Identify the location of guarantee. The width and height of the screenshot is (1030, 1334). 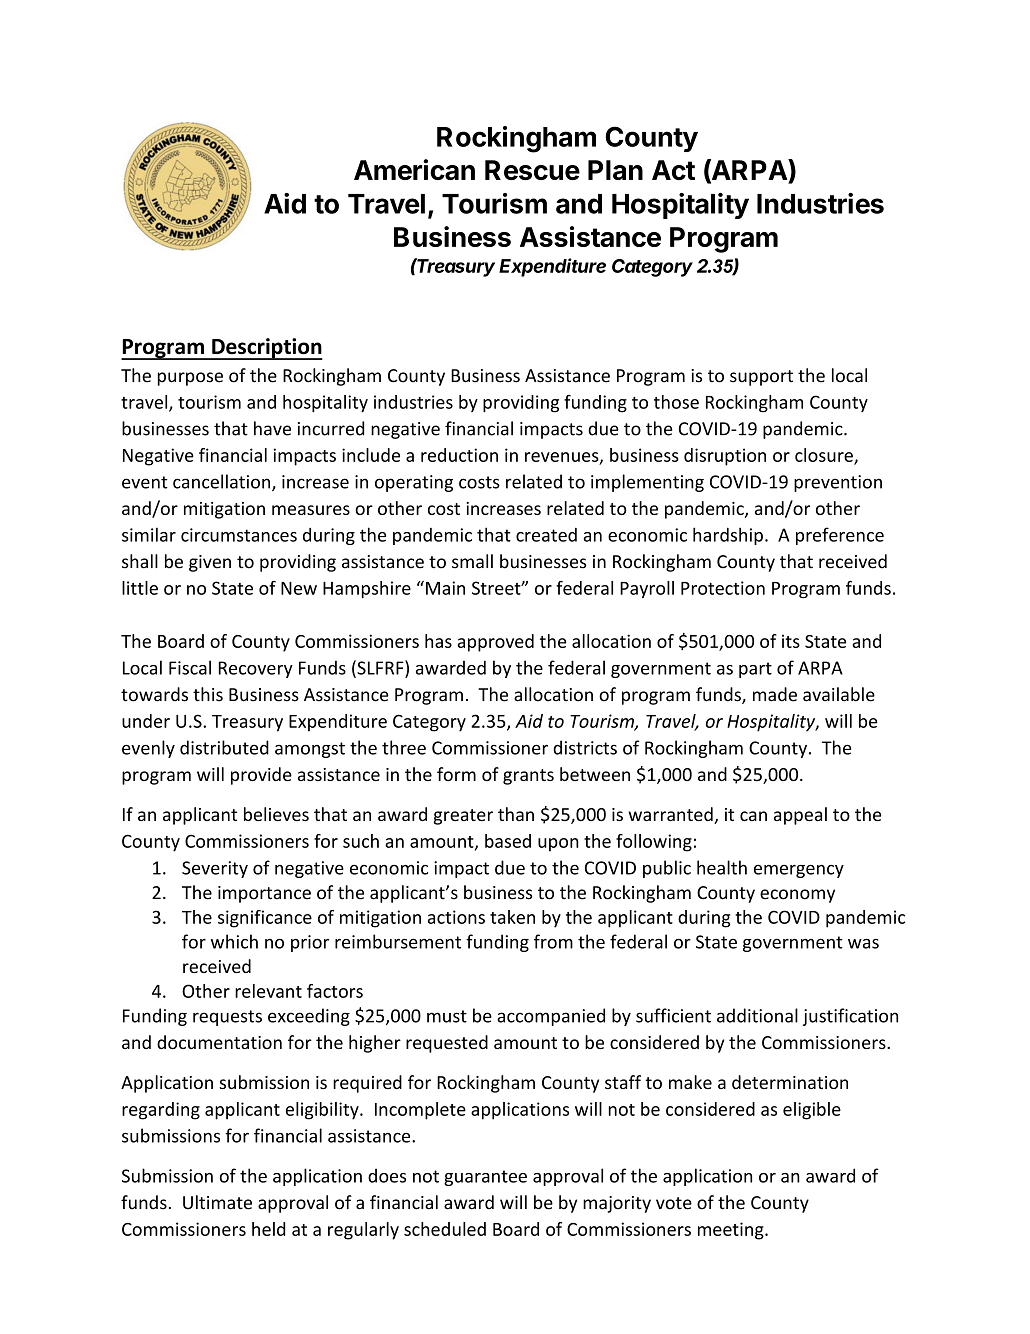
(485, 1178).
